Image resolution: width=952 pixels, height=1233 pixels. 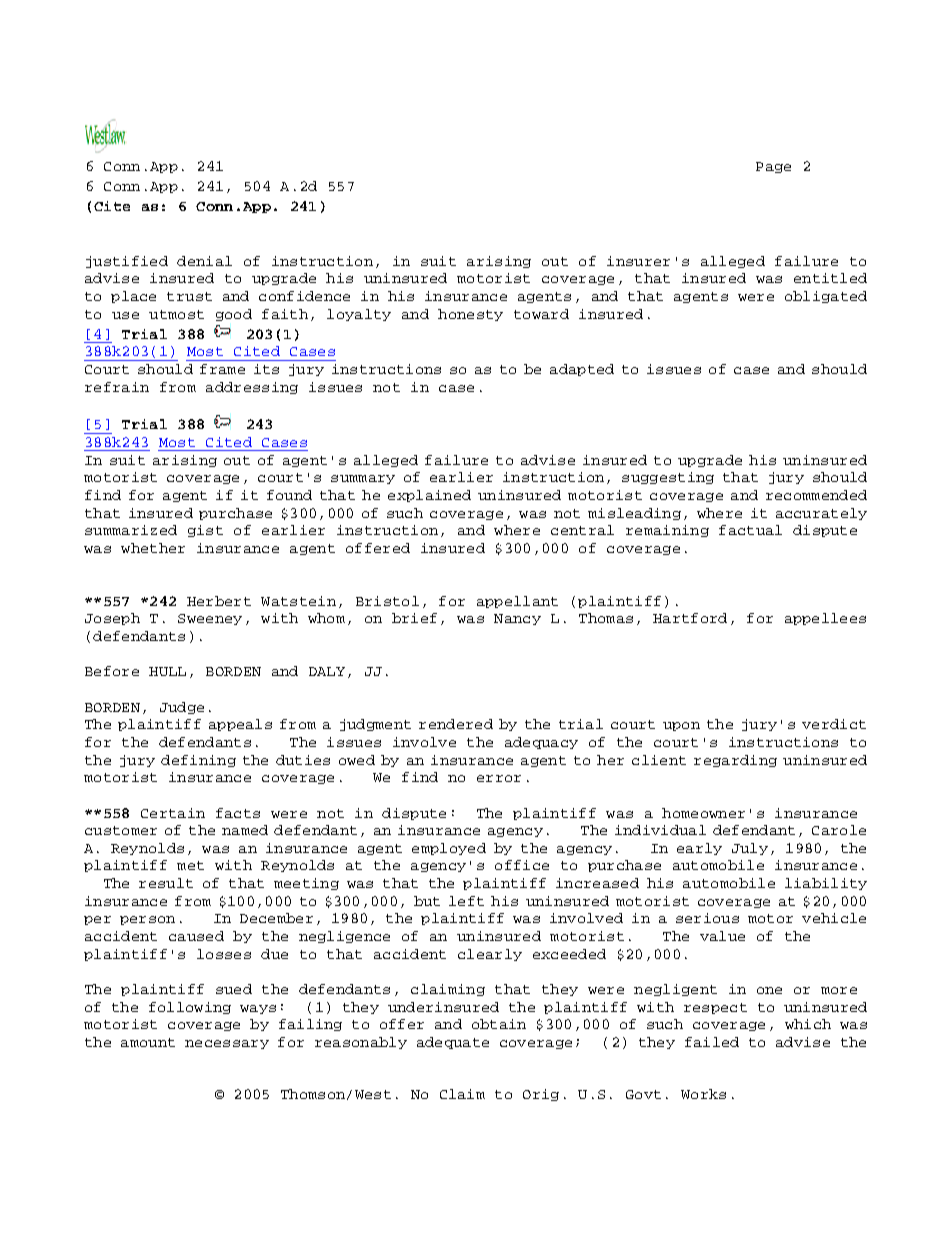 What do you see at coordinates (204, 261) in the page?
I see `denial` at bounding box center [204, 261].
